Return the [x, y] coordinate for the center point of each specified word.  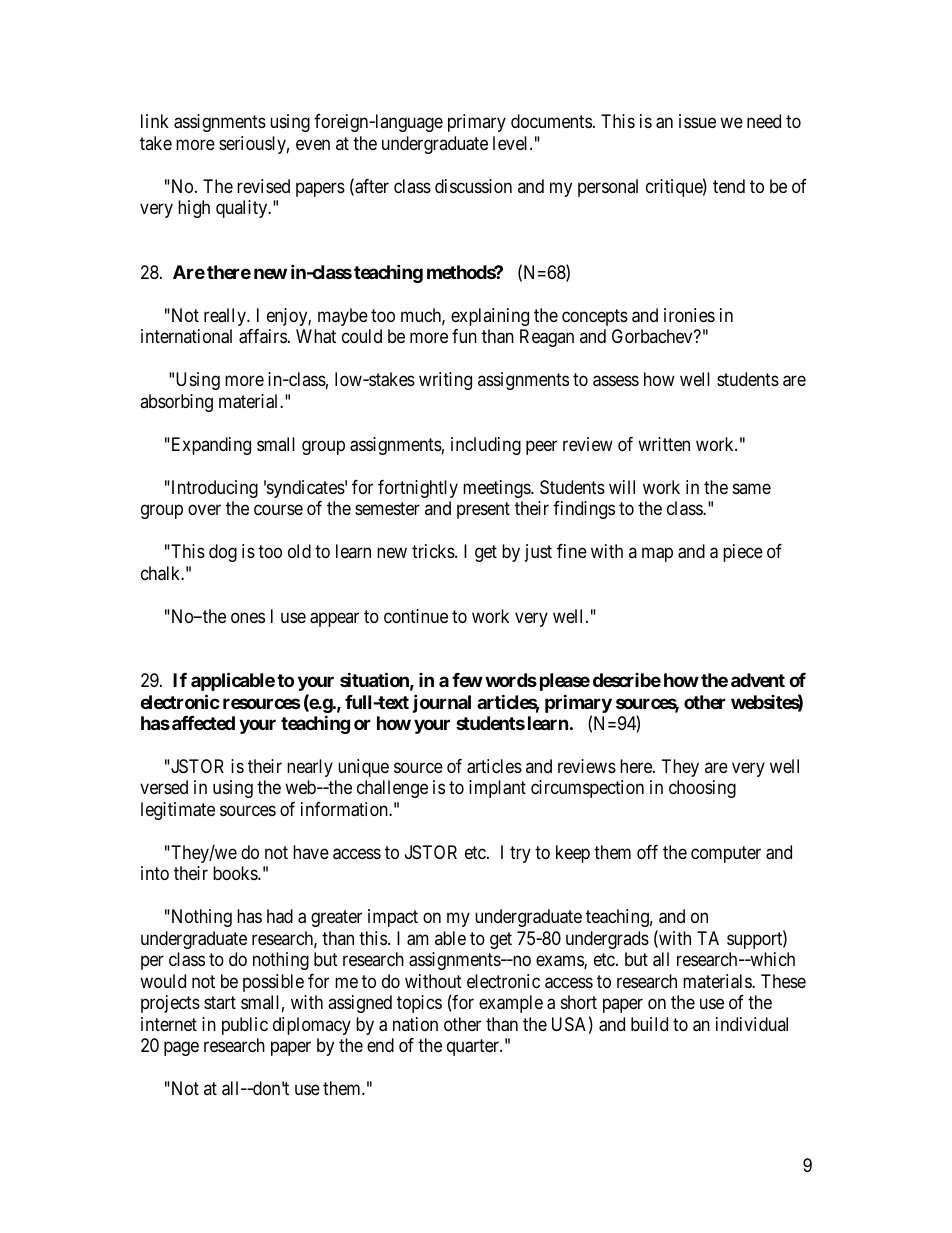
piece [743, 553]
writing [445, 381]
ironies [689, 315]
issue [697, 121]
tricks [434, 551]
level [512, 143]
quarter [474, 1047]
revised [263, 186]
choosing [702, 789]
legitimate [178, 811]
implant [497, 789]
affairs [263, 336]
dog [223, 553]
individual [752, 1024]
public [245, 1026]
